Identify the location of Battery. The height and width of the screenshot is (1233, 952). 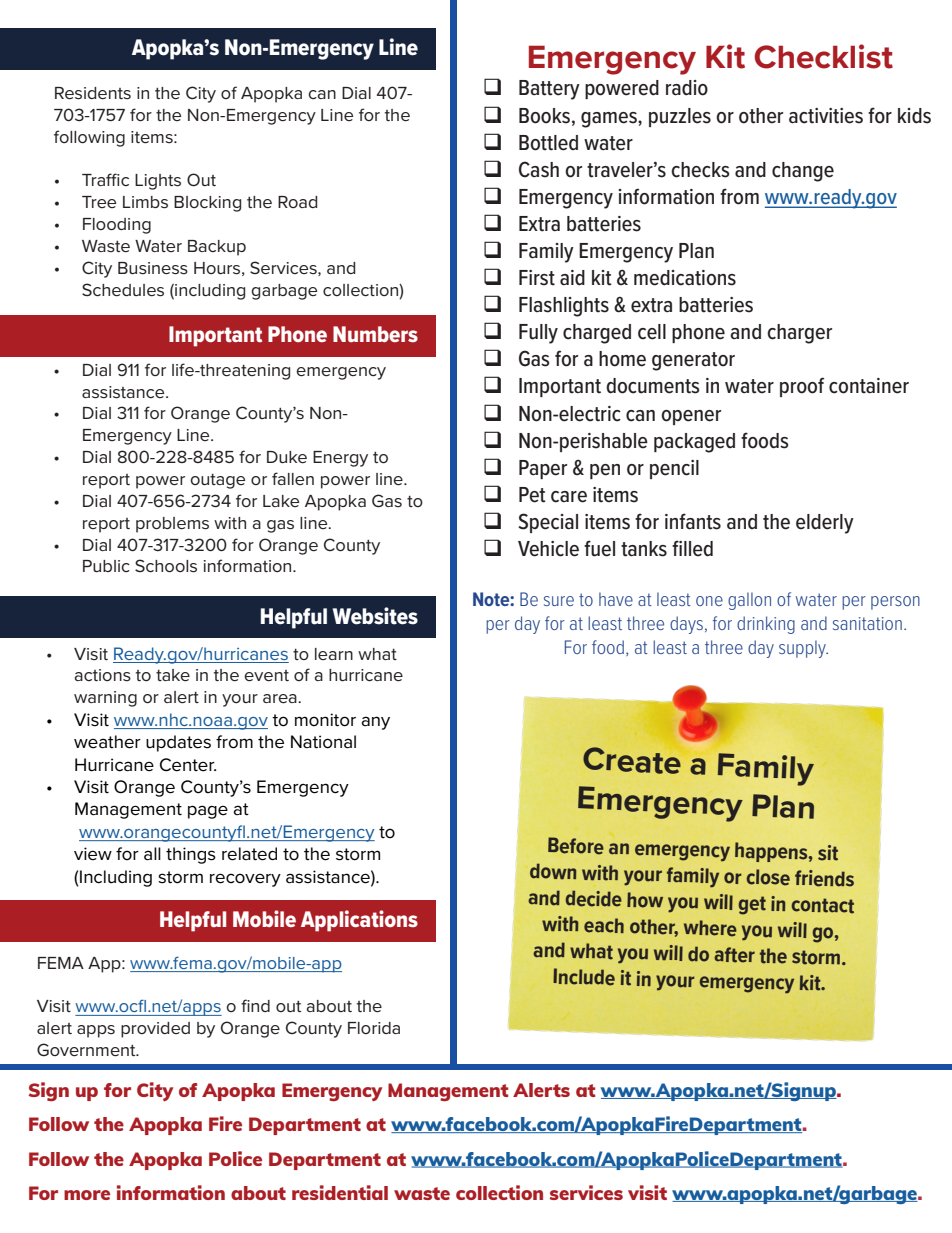
(549, 90).
